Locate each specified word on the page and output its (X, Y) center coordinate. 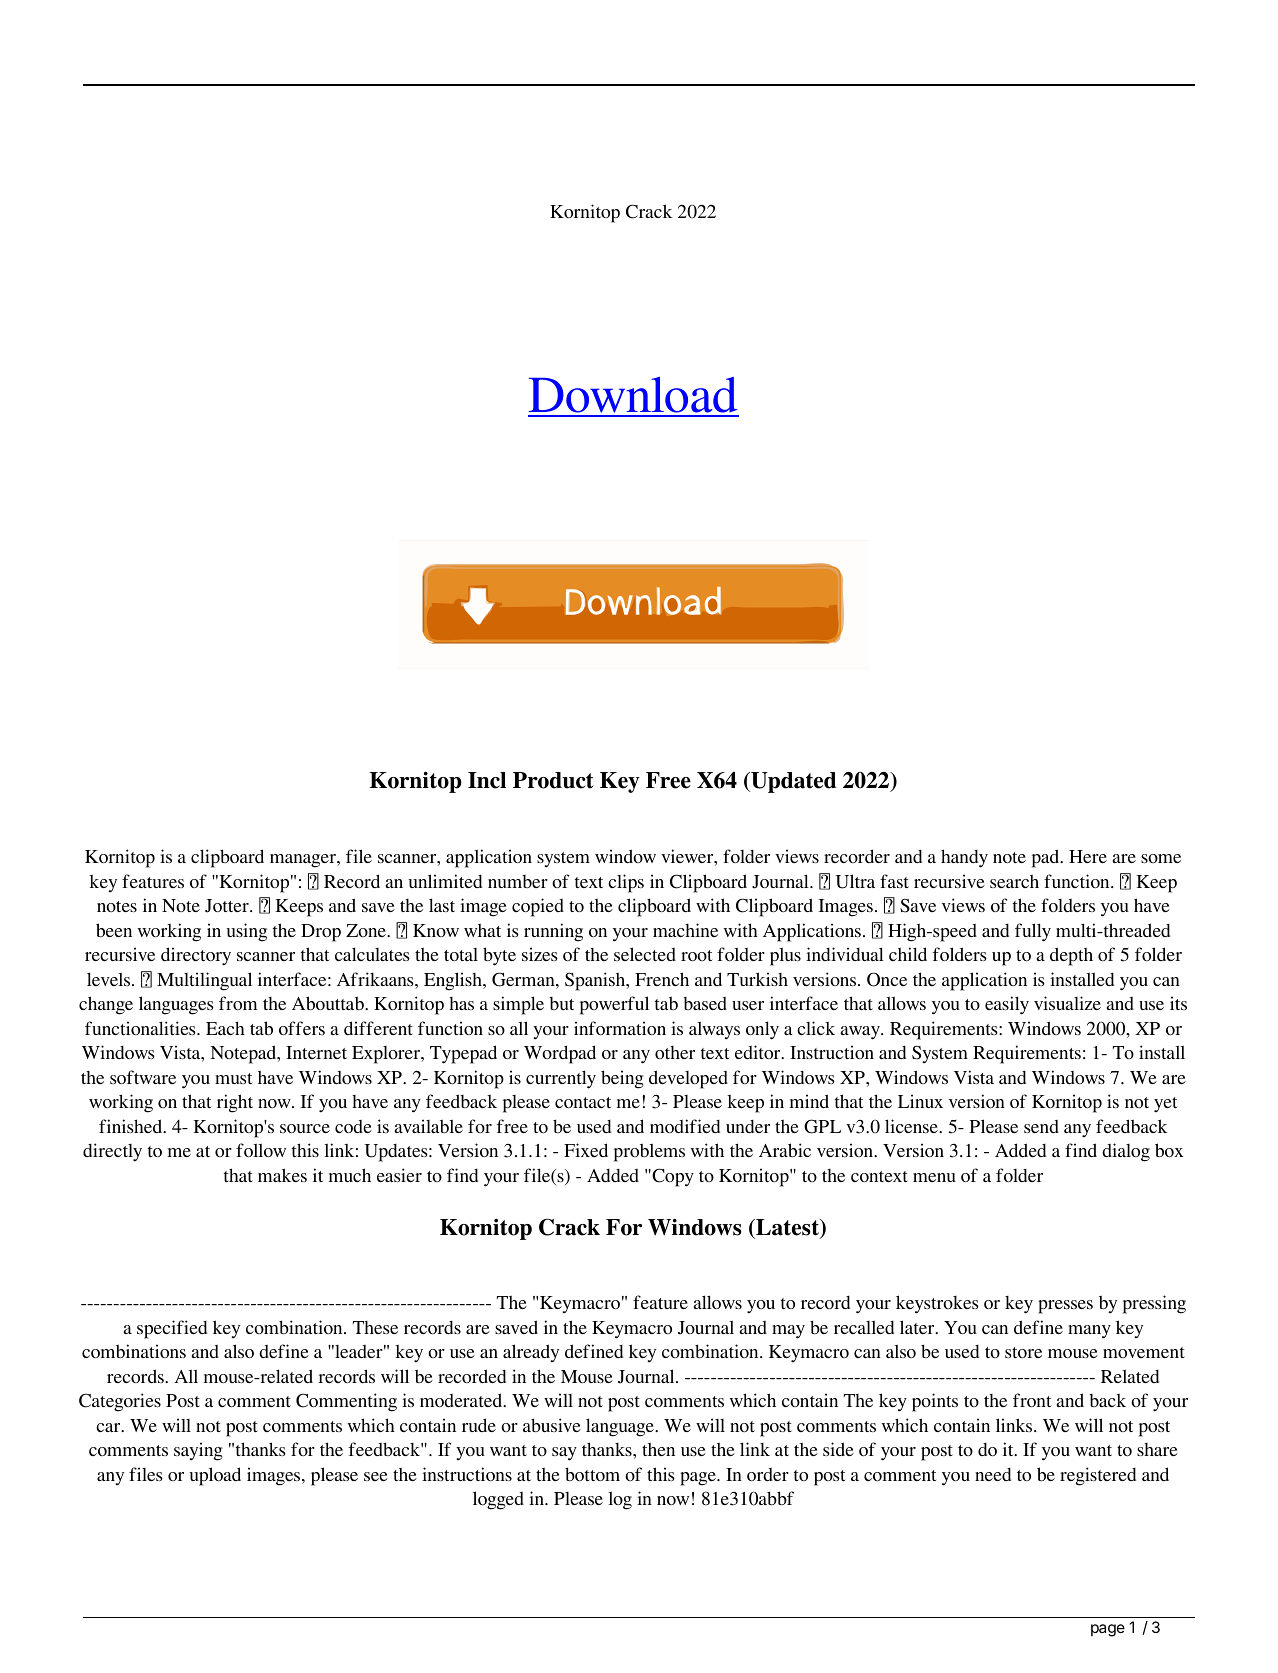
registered (1098, 1476)
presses (1065, 1307)
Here (1088, 856)
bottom (592, 1474)
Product (553, 780)
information (620, 1028)
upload (215, 1476)
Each (225, 1028)
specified (172, 1329)
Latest (788, 1228)
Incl (487, 780)
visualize (1067, 1003)
